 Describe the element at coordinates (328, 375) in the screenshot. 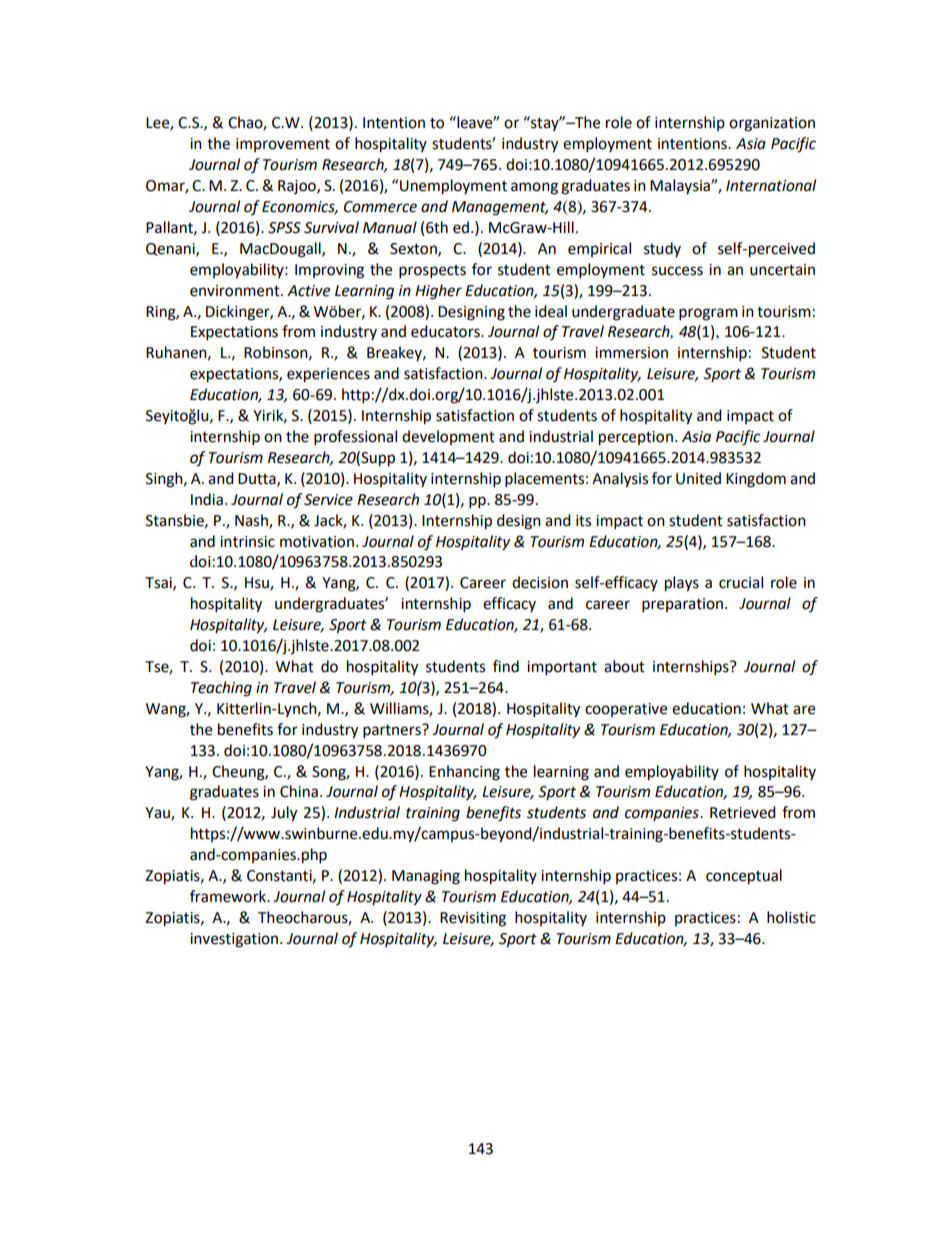

I see `experiences` at that location.
